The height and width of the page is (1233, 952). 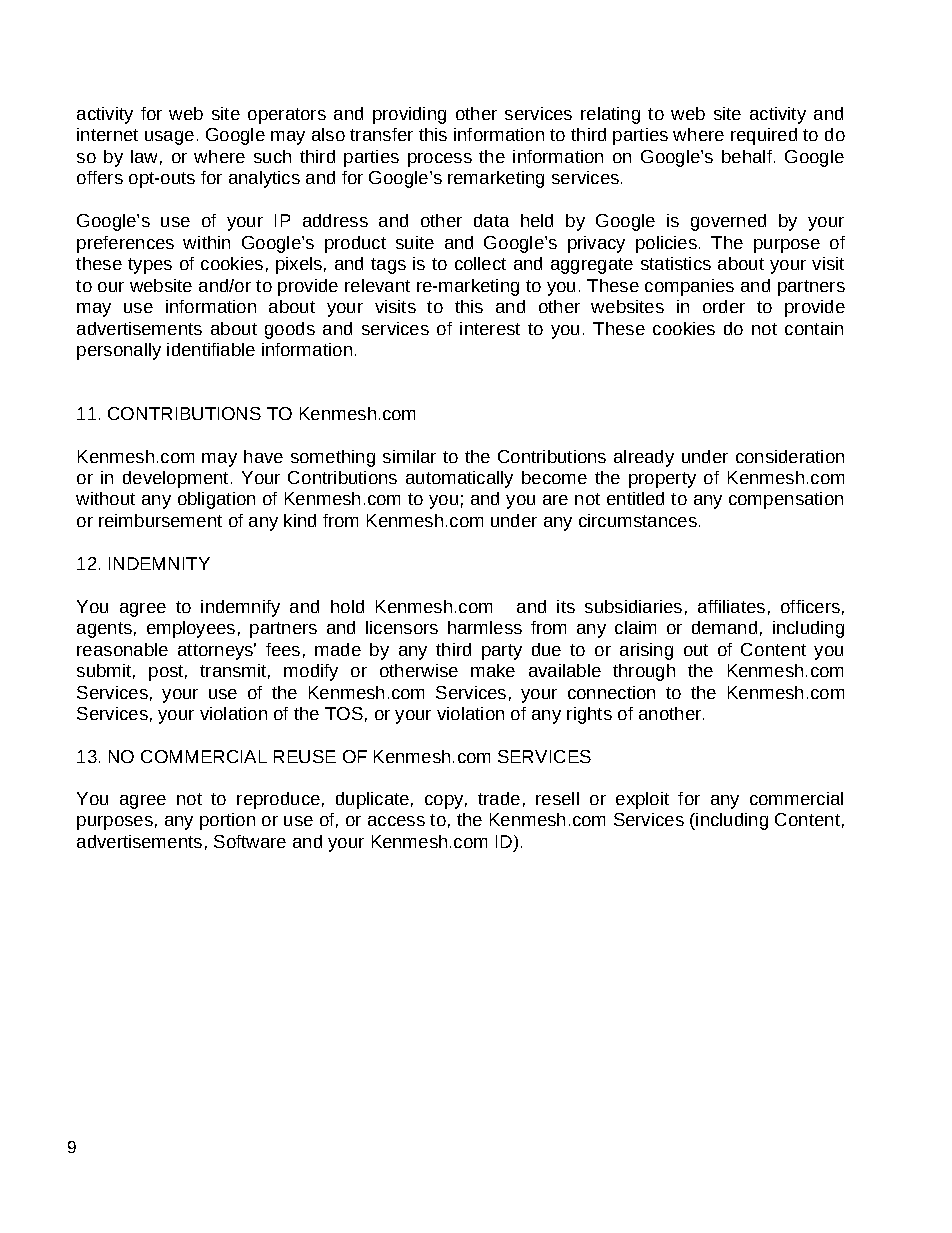 What do you see at coordinates (169, 138) in the page?
I see `usage` at bounding box center [169, 138].
